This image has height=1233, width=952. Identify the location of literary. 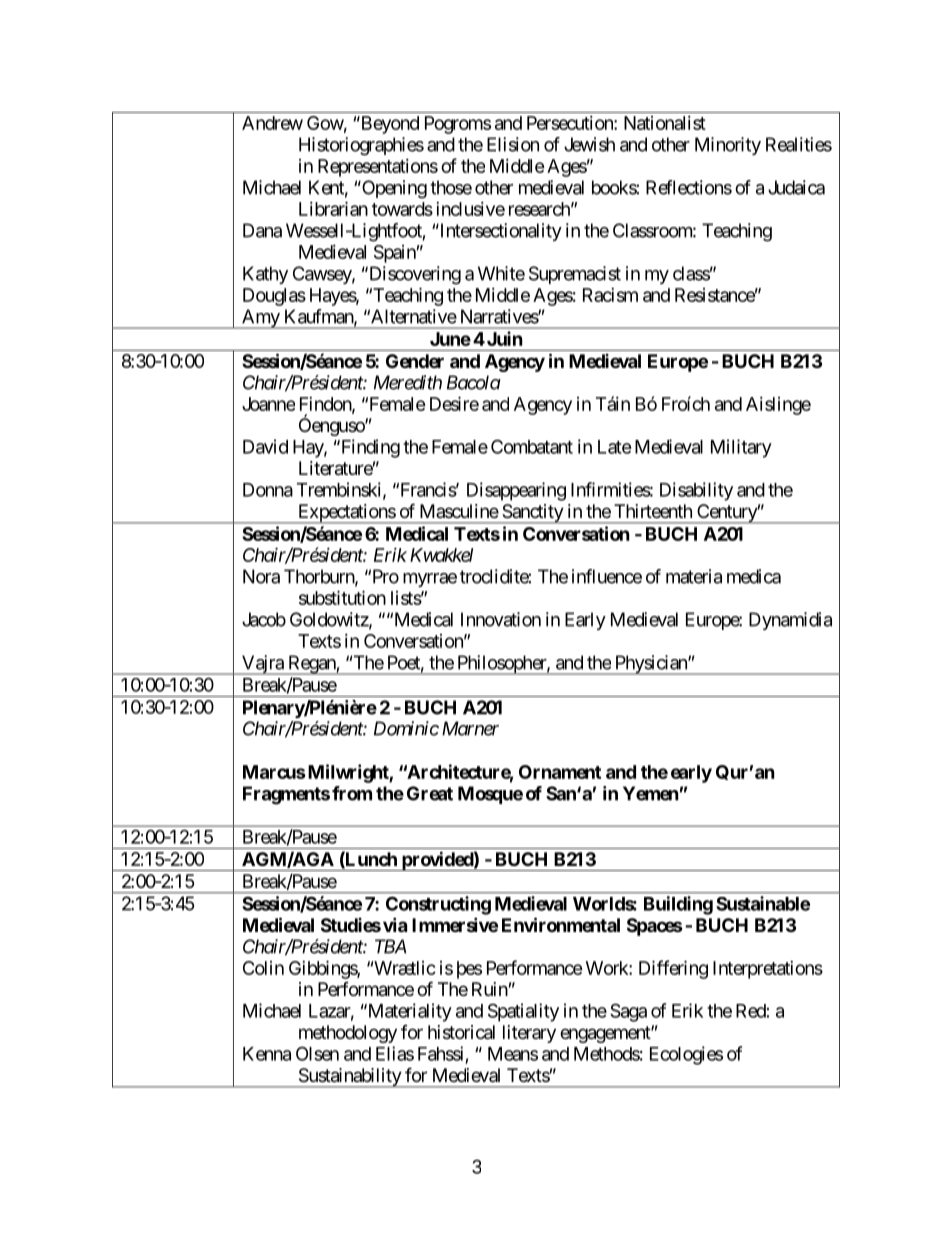
(529, 1034).
